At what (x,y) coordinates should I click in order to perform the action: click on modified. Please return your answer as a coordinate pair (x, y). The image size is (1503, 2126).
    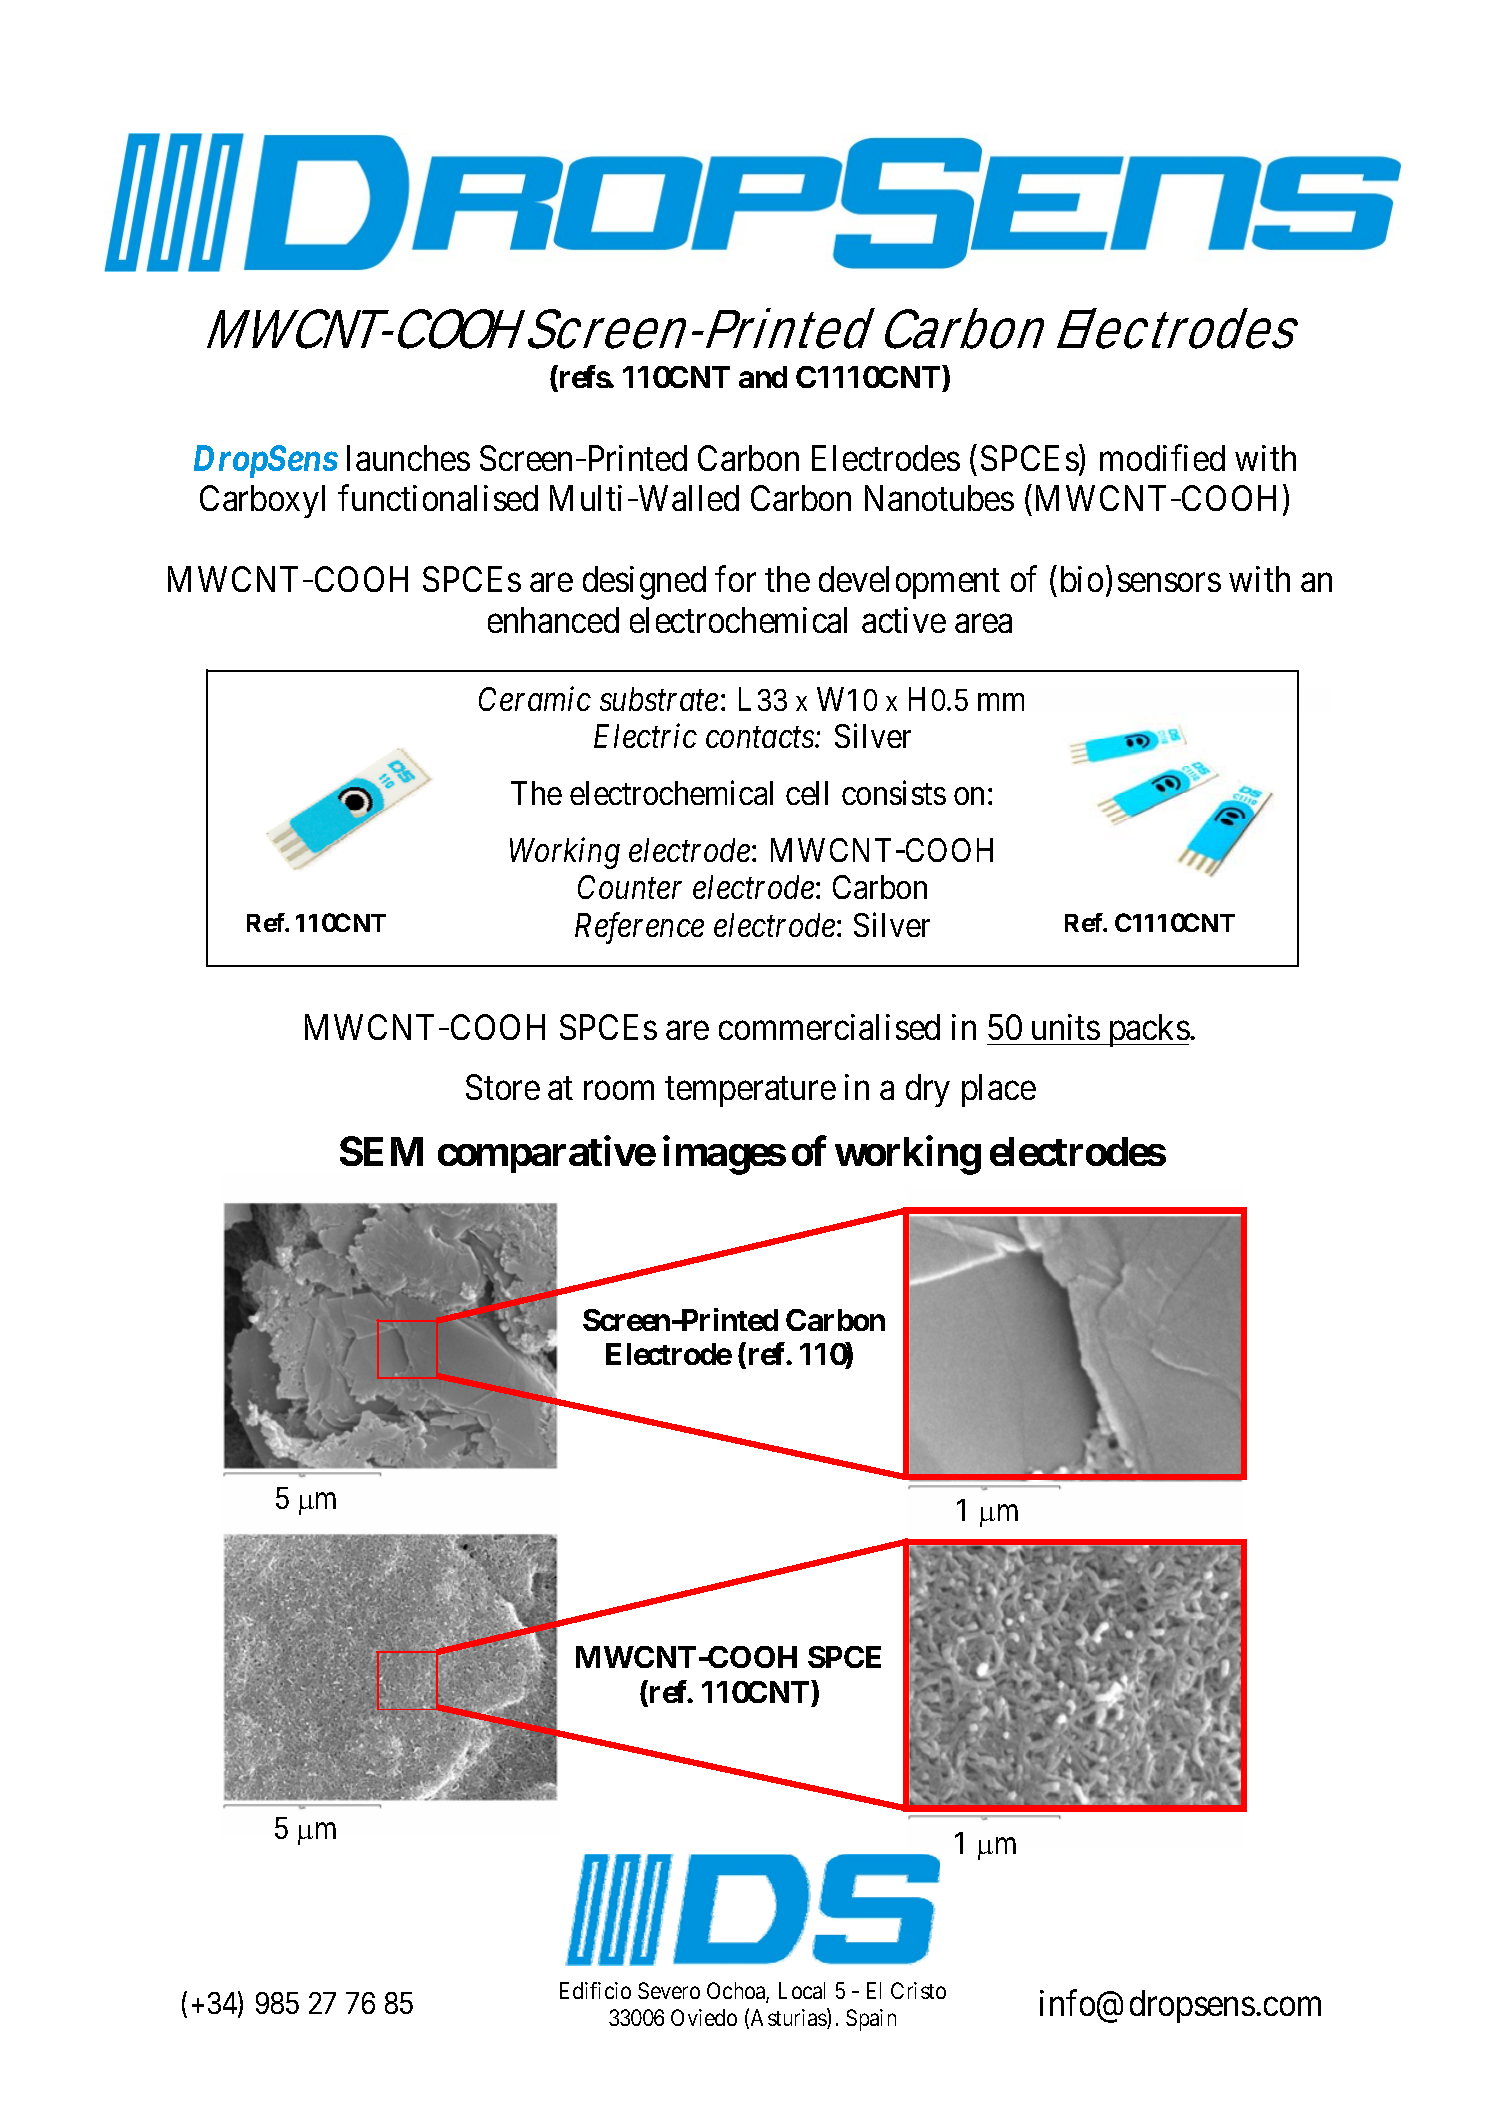
    Looking at the image, I should click on (1162, 457).
